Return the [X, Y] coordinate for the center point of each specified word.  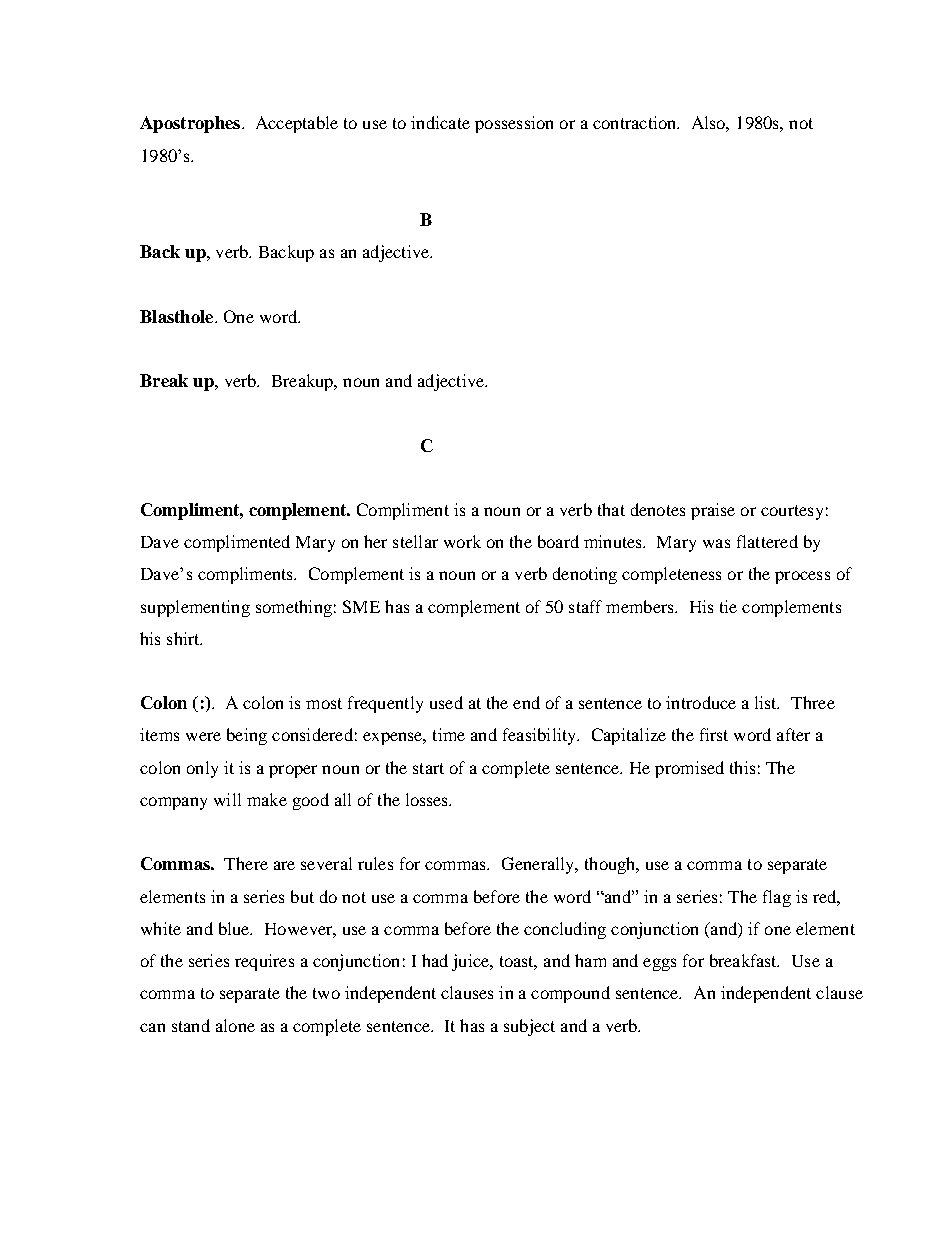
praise [713, 511]
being [247, 736]
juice [472, 962]
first [714, 734]
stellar [415, 541]
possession [514, 124]
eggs [659, 964]
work [462, 541]
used [446, 702]
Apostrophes [191, 124]
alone [235, 1025]
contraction [636, 122]
